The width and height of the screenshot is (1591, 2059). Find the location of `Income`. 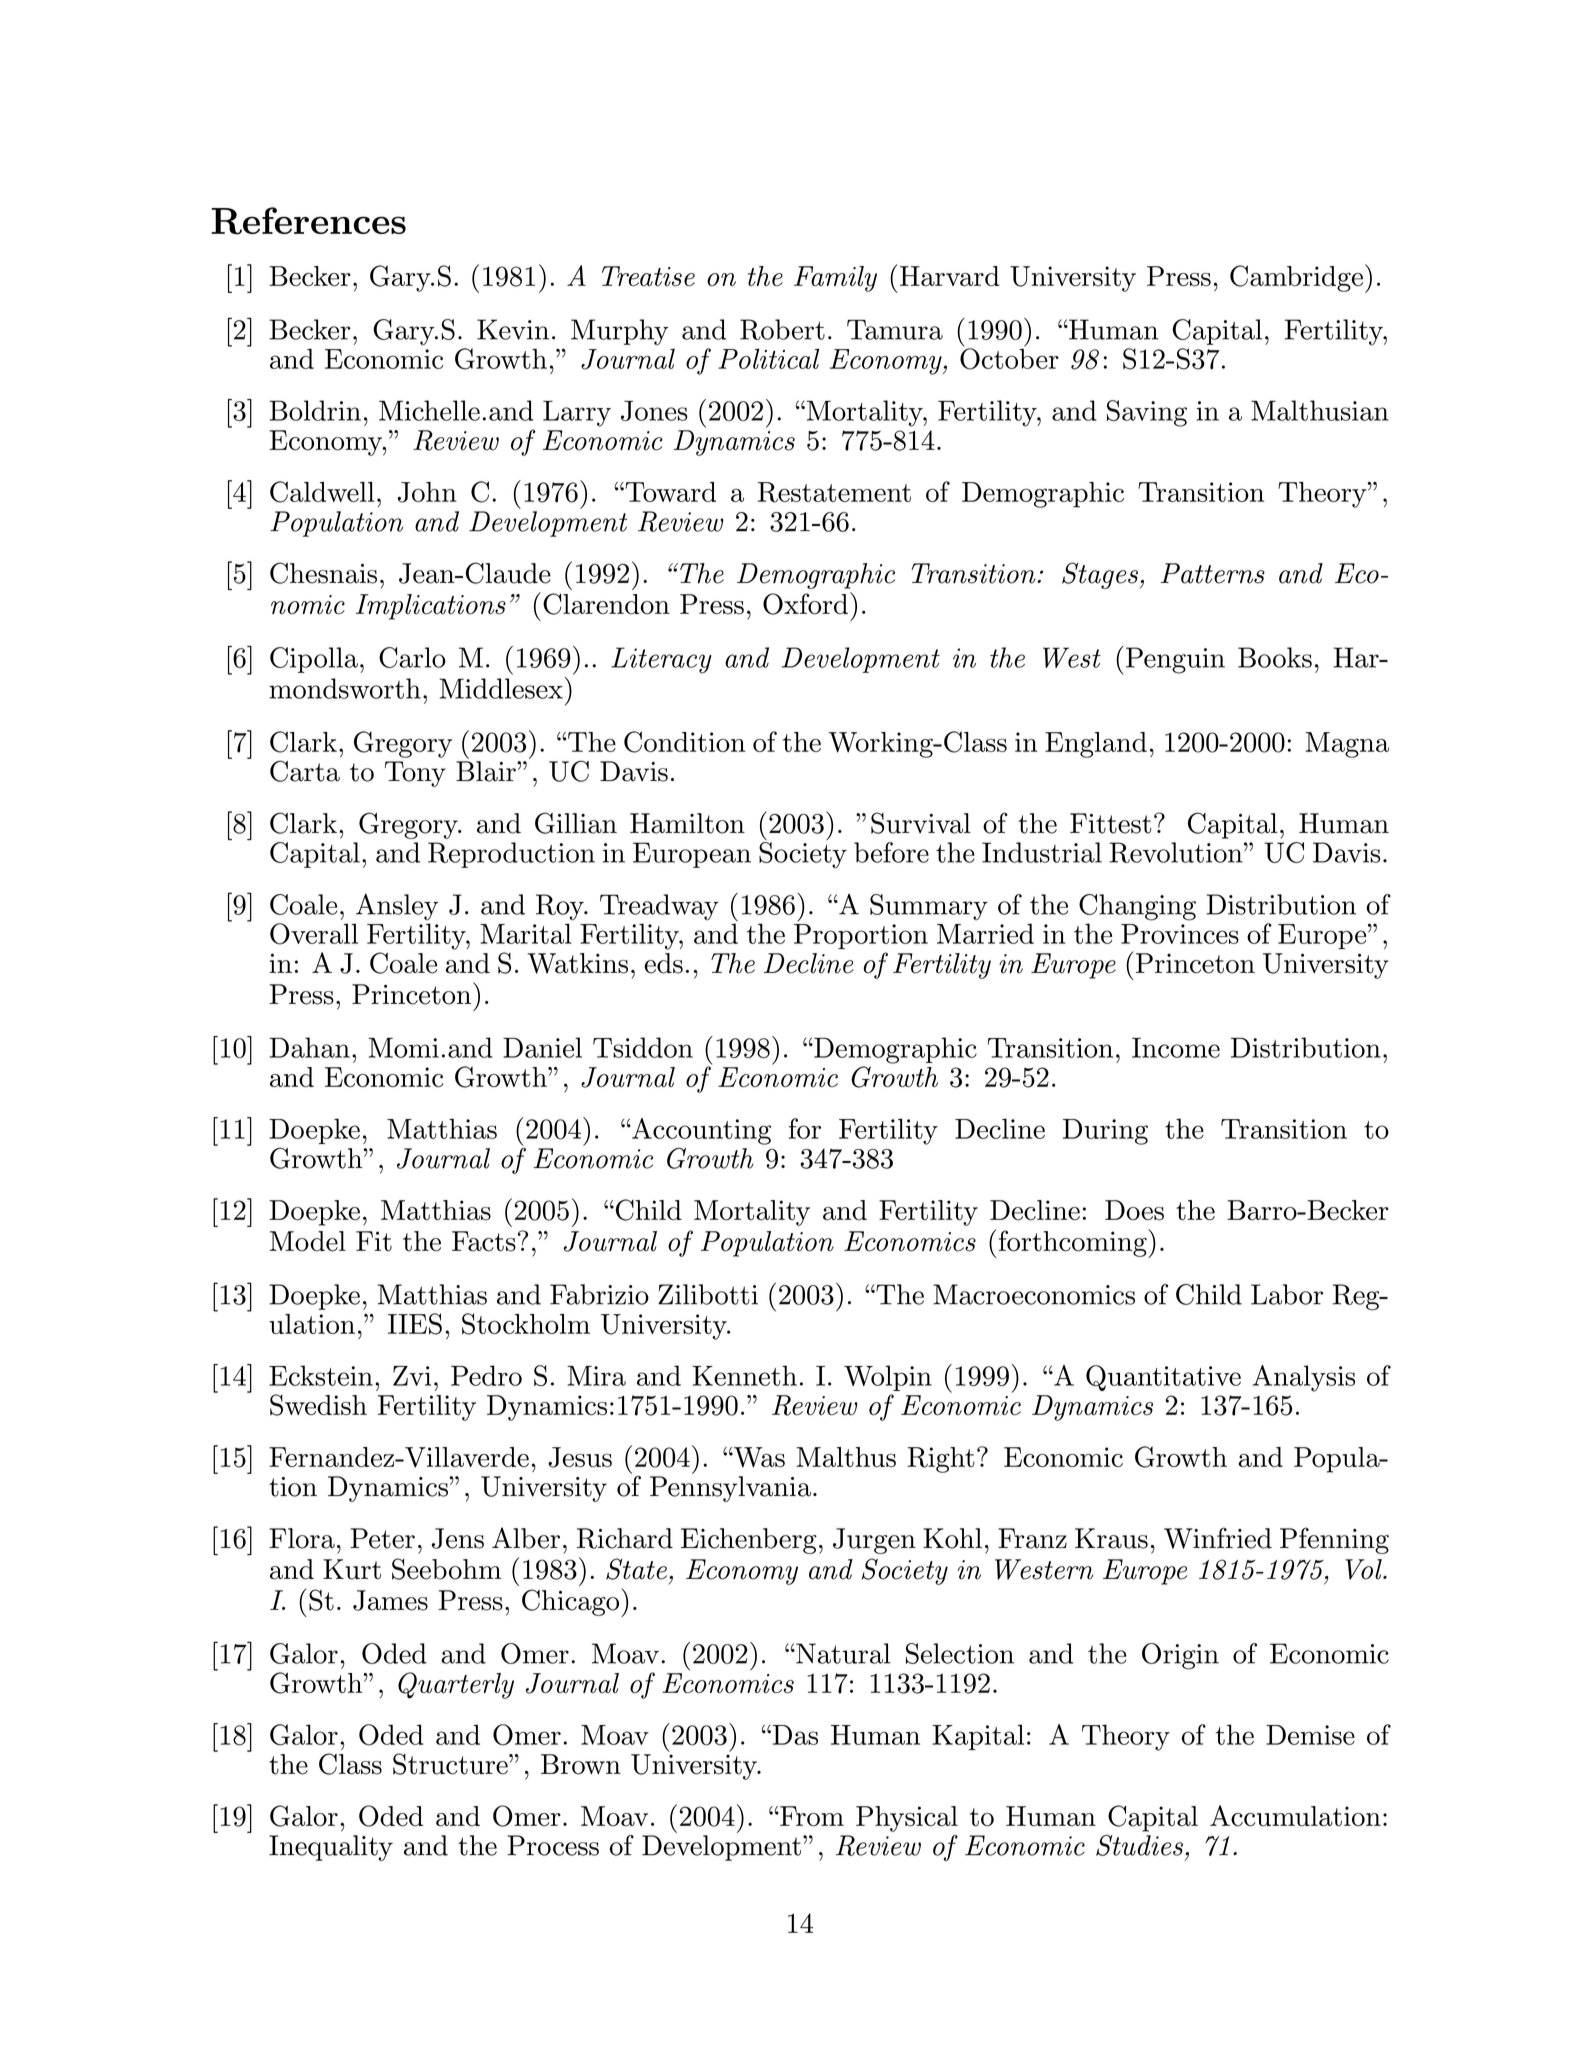

Income is located at coordinates (1176, 1048).
